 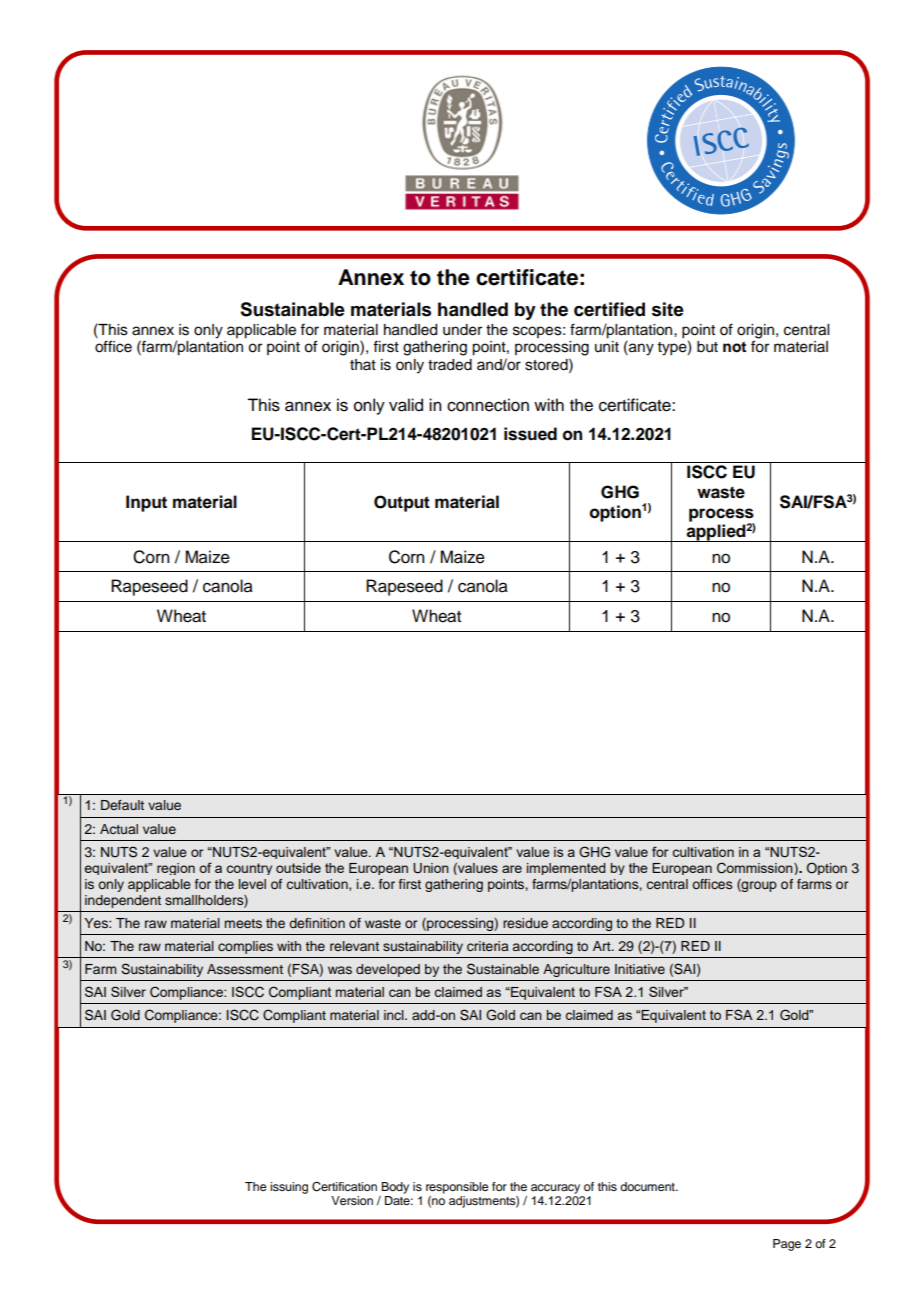 I want to click on that, so click(x=363, y=364).
